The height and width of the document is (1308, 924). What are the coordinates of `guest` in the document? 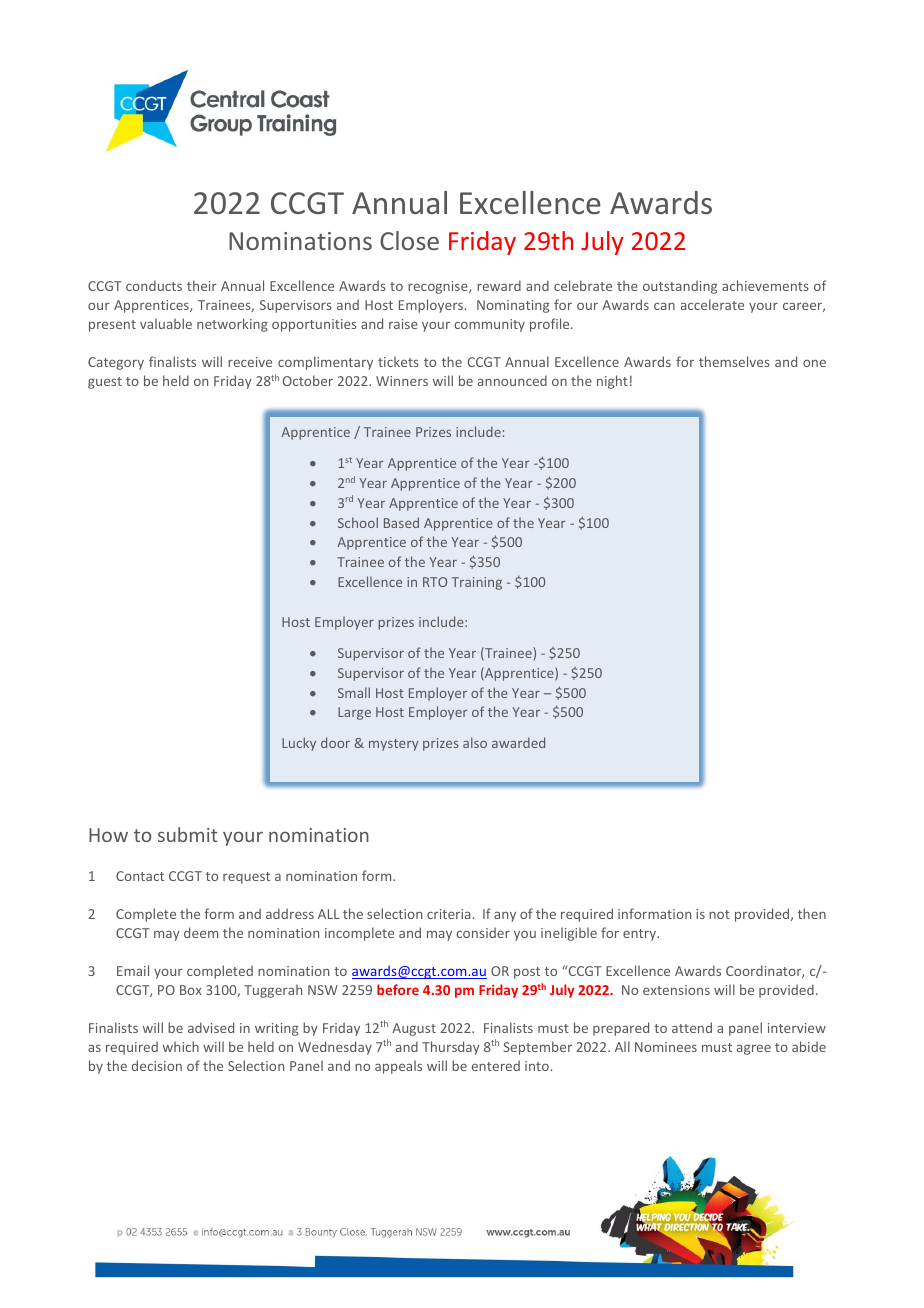 It's located at (105, 383).
